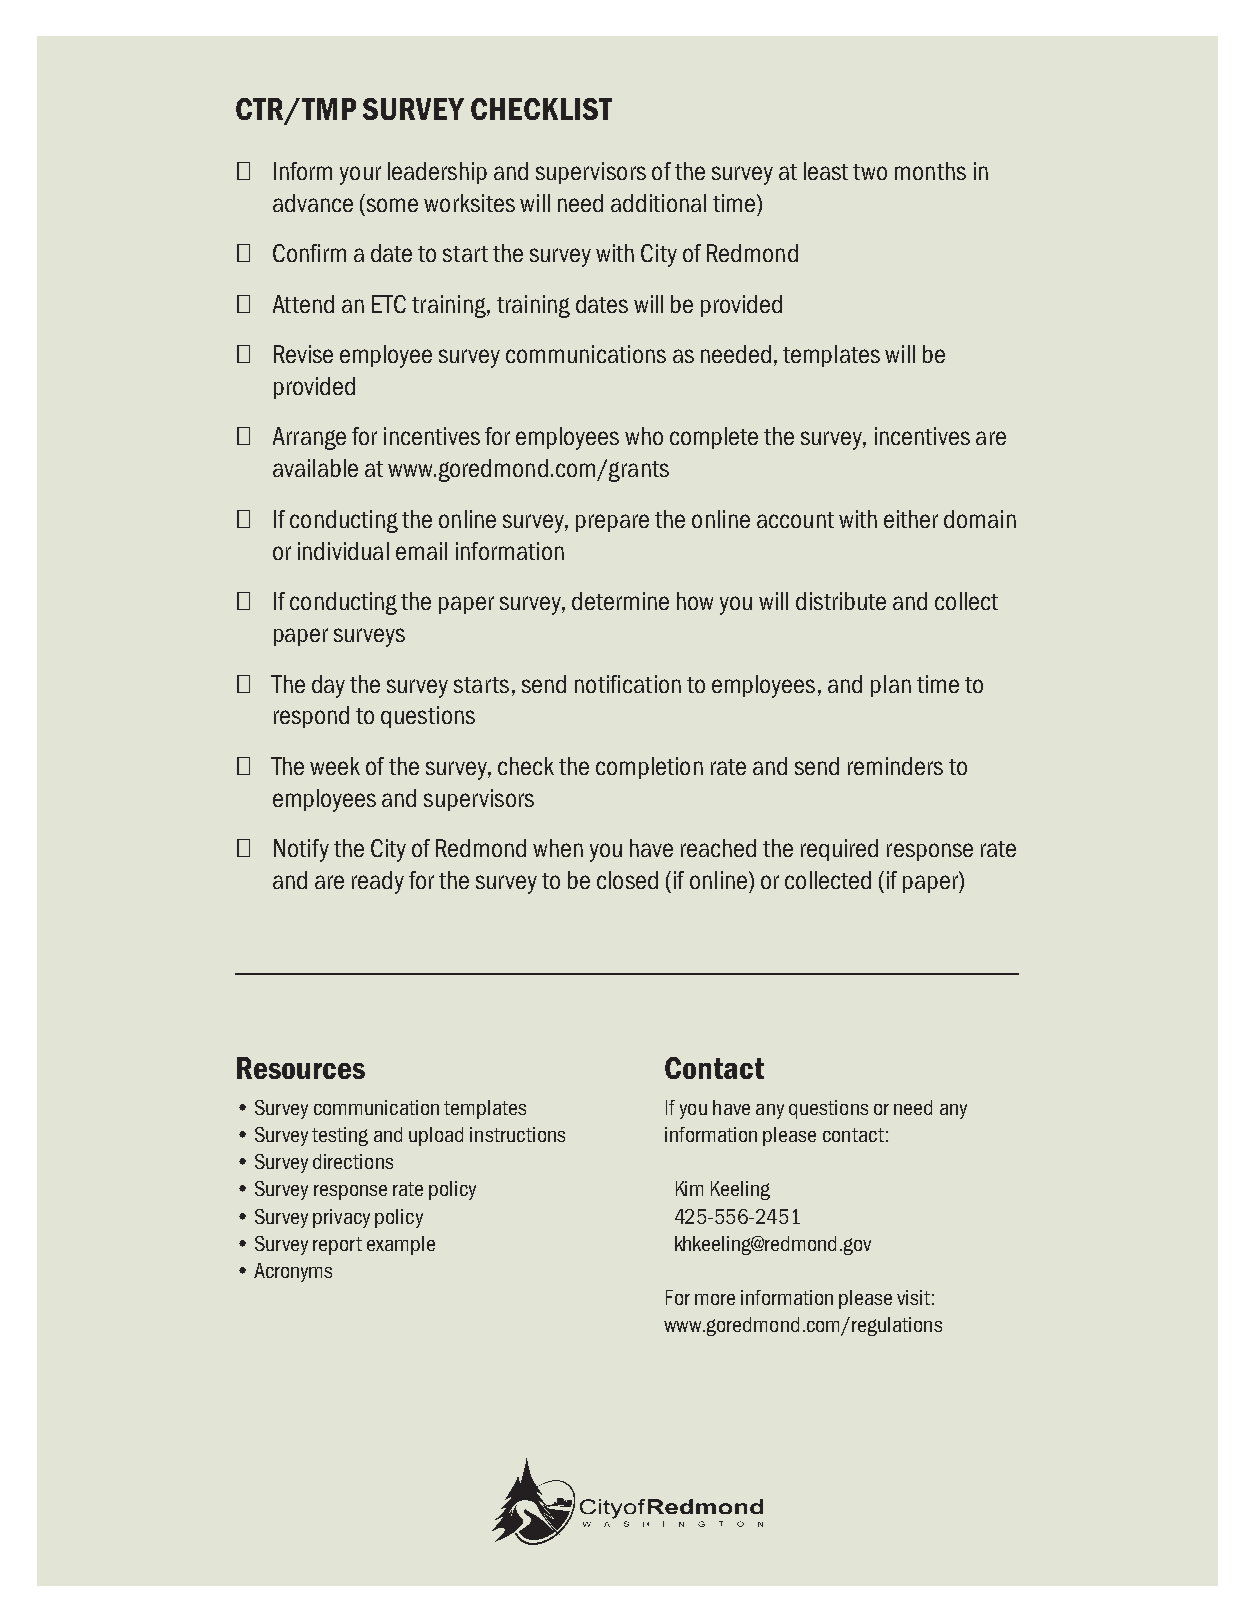 The image size is (1254, 1623). I want to click on closed, so click(627, 880).
